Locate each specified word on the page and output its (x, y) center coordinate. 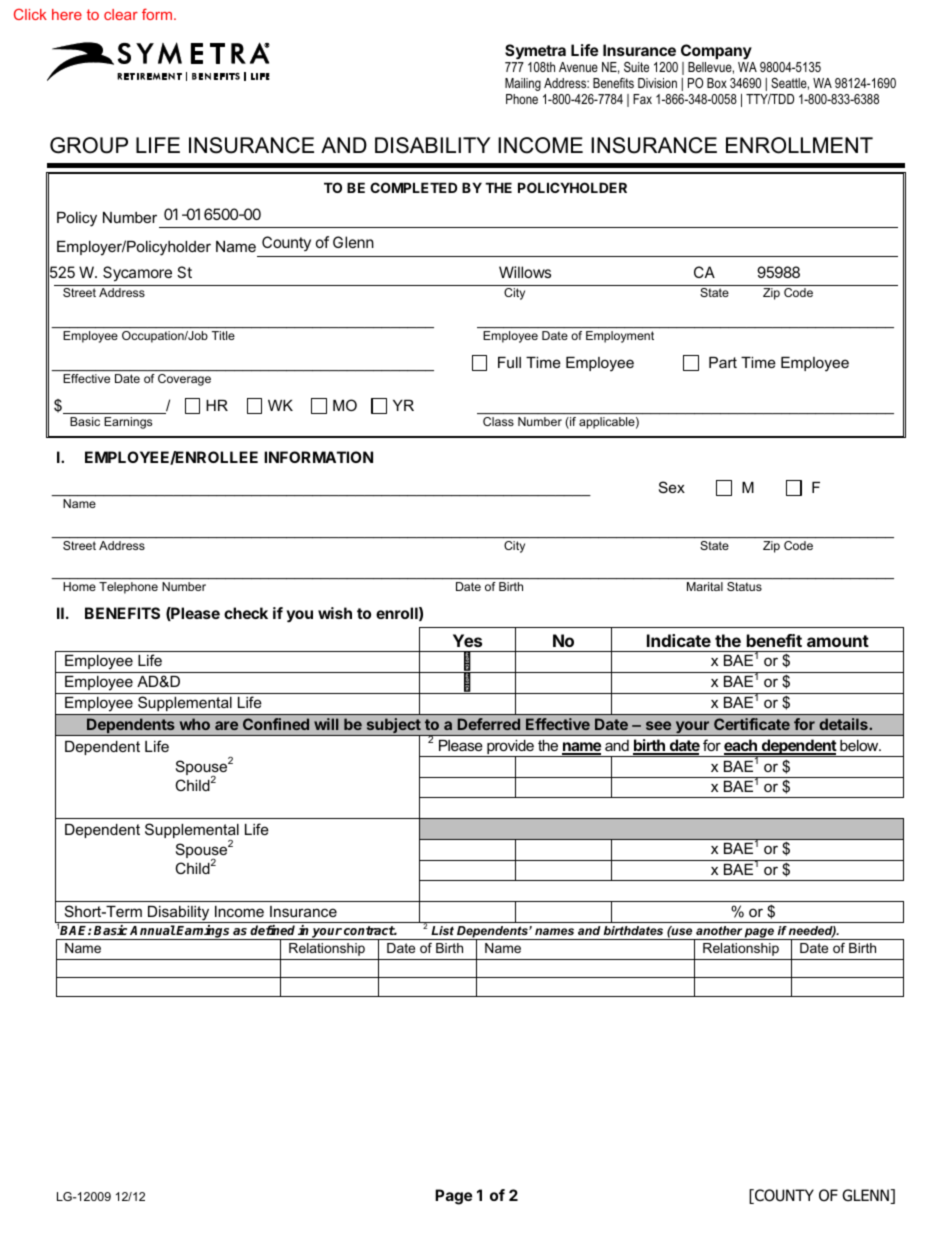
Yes (467, 640)
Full (509, 362)
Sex (672, 487)
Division (657, 83)
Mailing (523, 84)
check (246, 613)
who (195, 724)
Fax (642, 99)
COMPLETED (413, 187)
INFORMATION (318, 457)
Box (717, 83)
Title (223, 335)
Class (498, 421)
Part (723, 362)
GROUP (89, 145)
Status (744, 586)
